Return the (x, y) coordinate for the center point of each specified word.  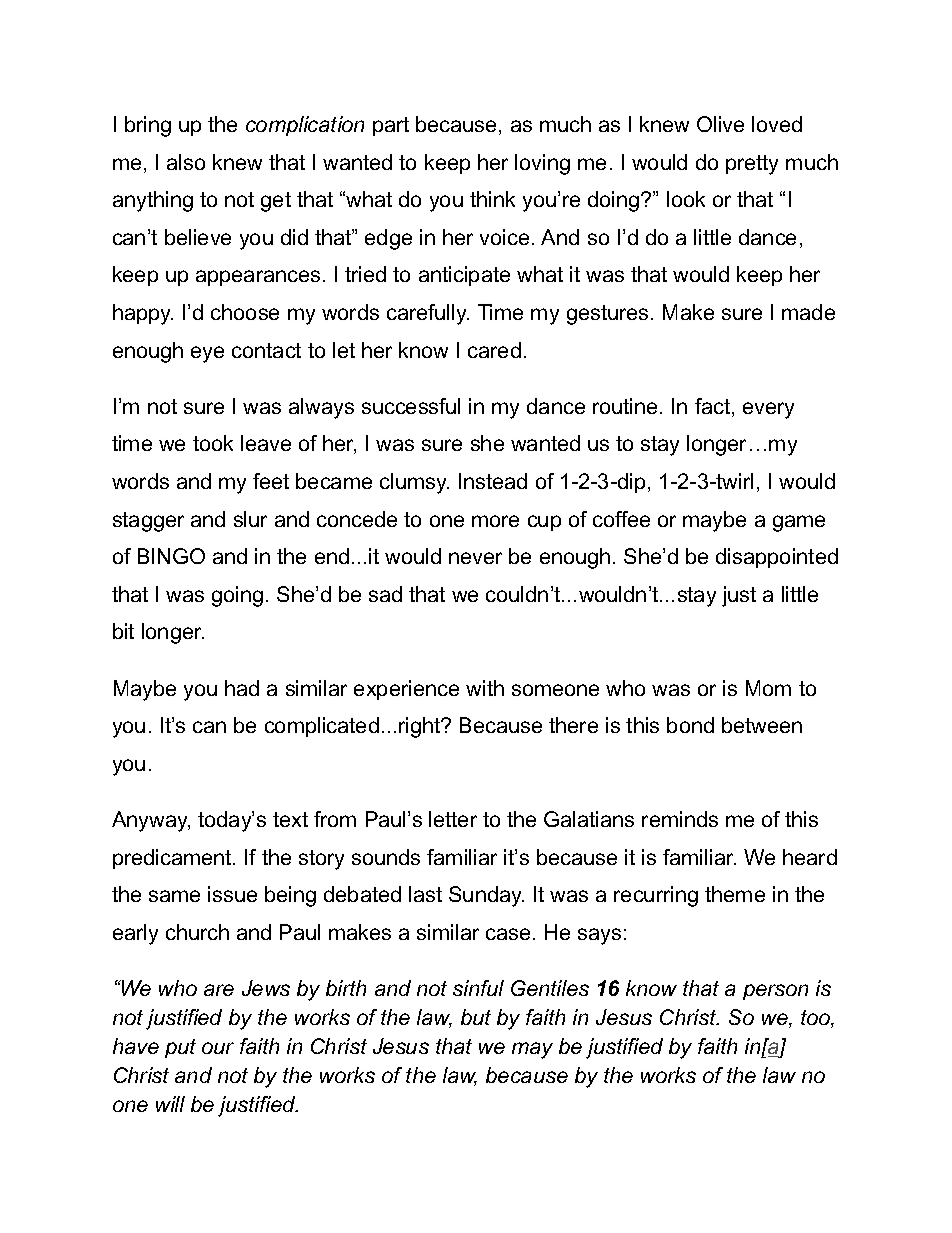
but (476, 1017)
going (237, 596)
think (492, 199)
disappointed (777, 558)
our (218, 1048)
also (186, 162)
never (475, 558)
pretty (752, 165)
